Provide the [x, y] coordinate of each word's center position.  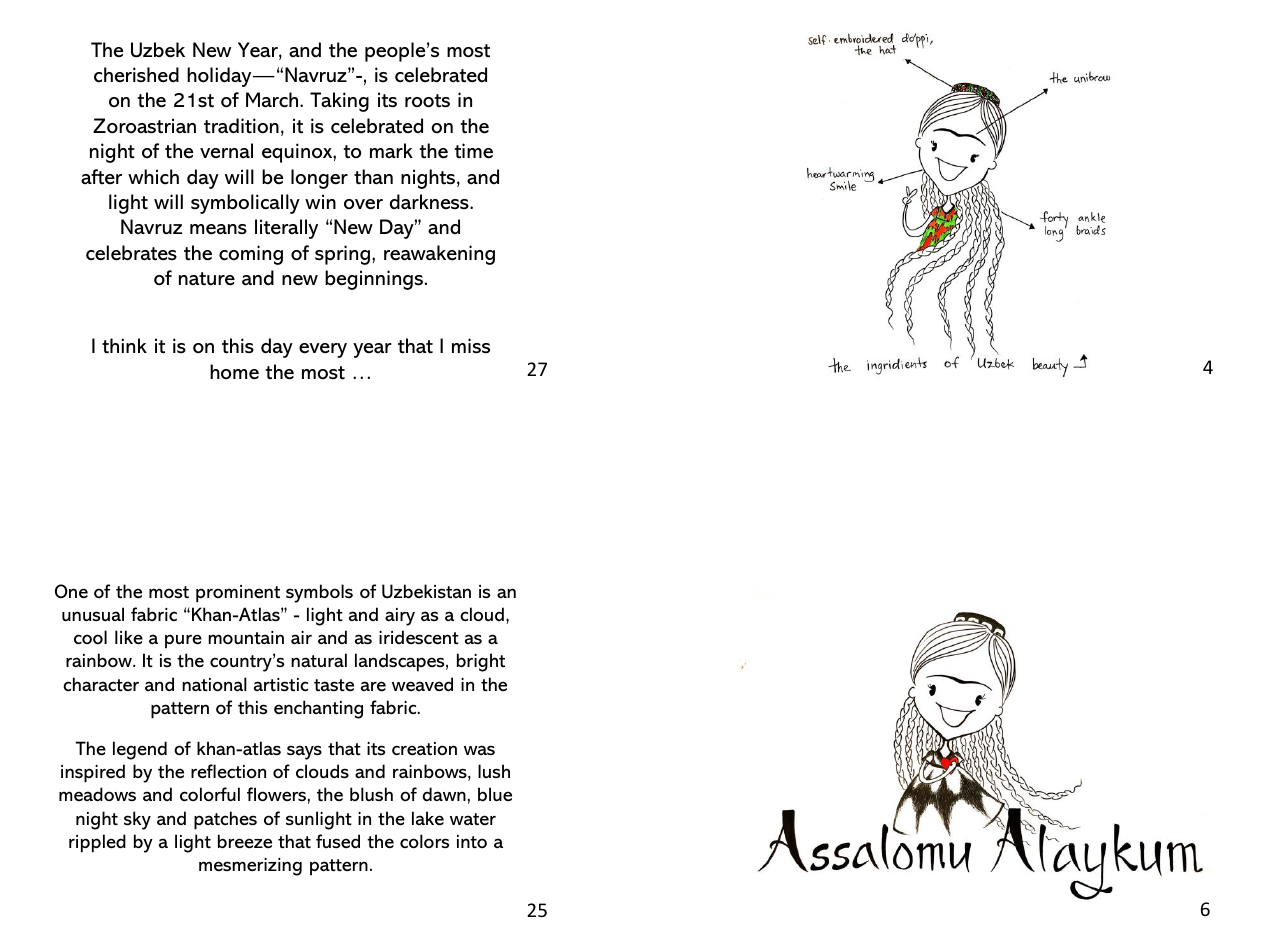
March [273, 100]
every [323, 350]
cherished [136, 75]
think [124, 345]
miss [471, 346]
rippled [97, 843]
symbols [319, 593]
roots [427, 101]
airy [400, 617]
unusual [93, 614]
